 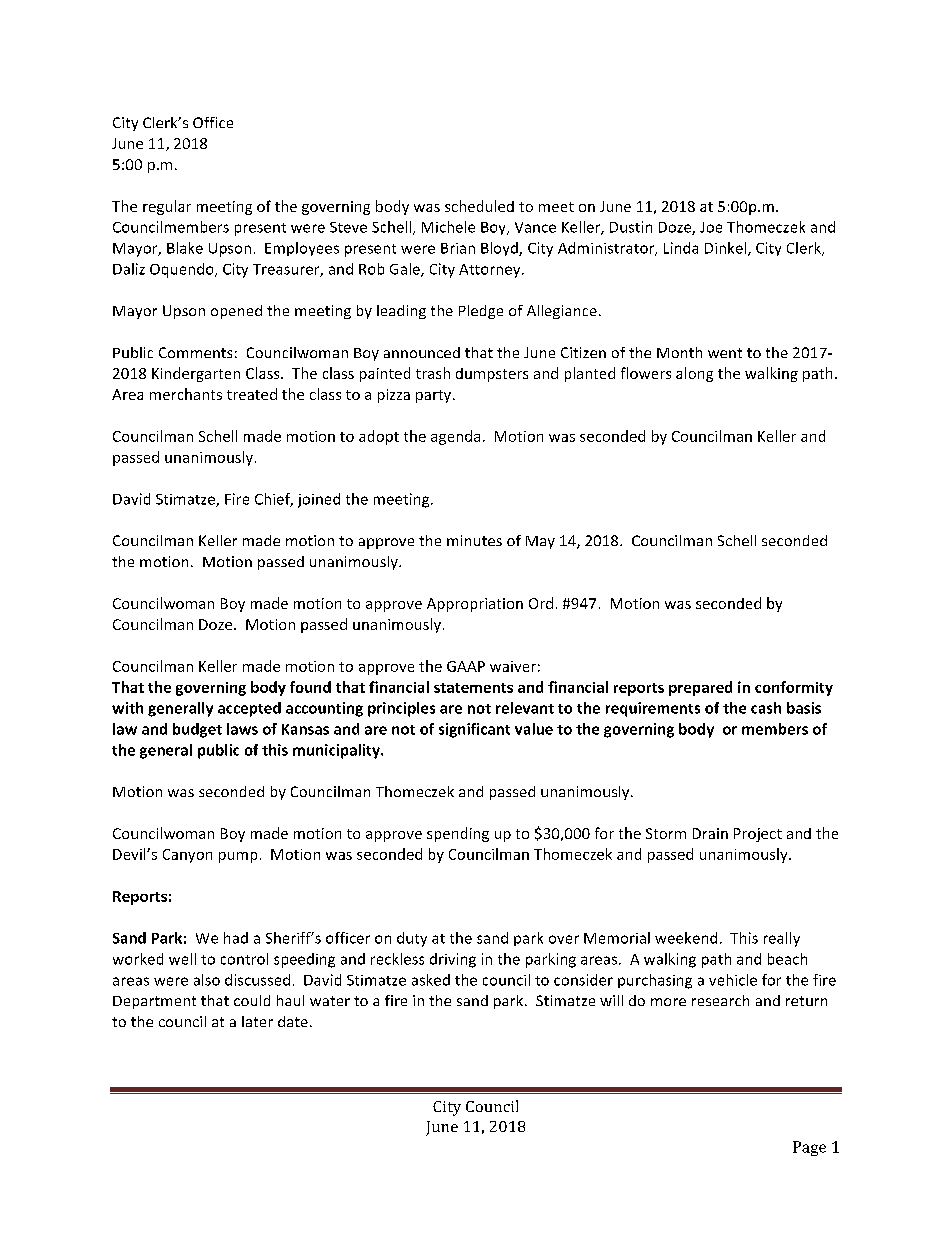 I want to click on prepared, so click(x=700, y=688).
